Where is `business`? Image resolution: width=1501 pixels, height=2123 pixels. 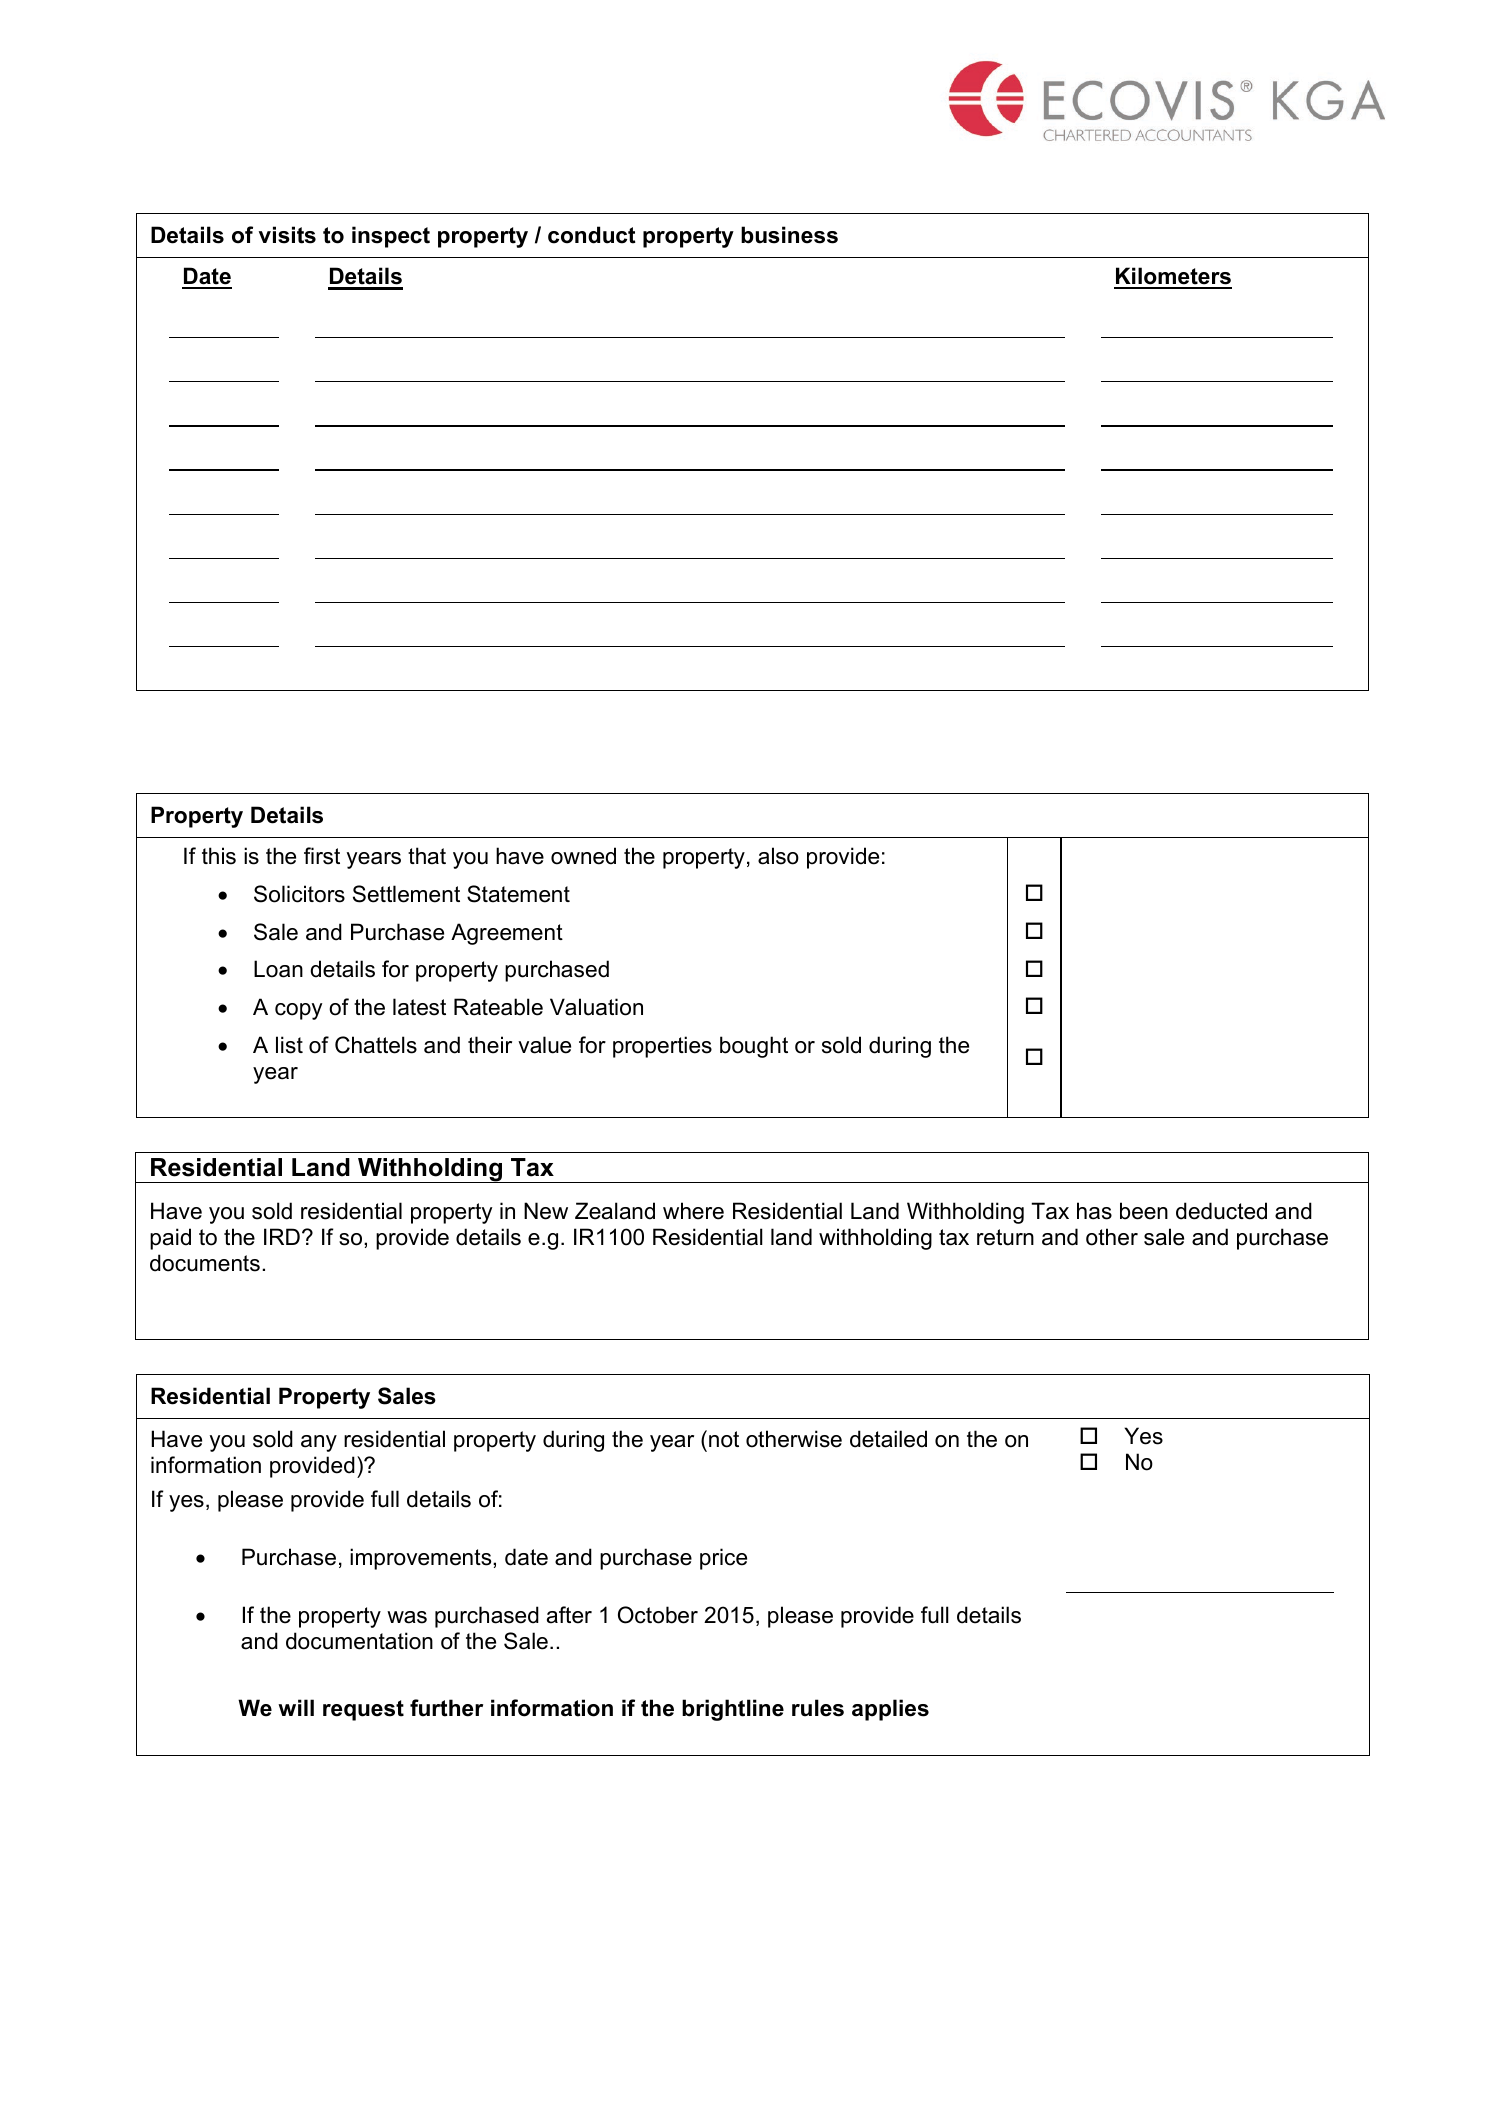
business is located at coordinates (789, 235).
